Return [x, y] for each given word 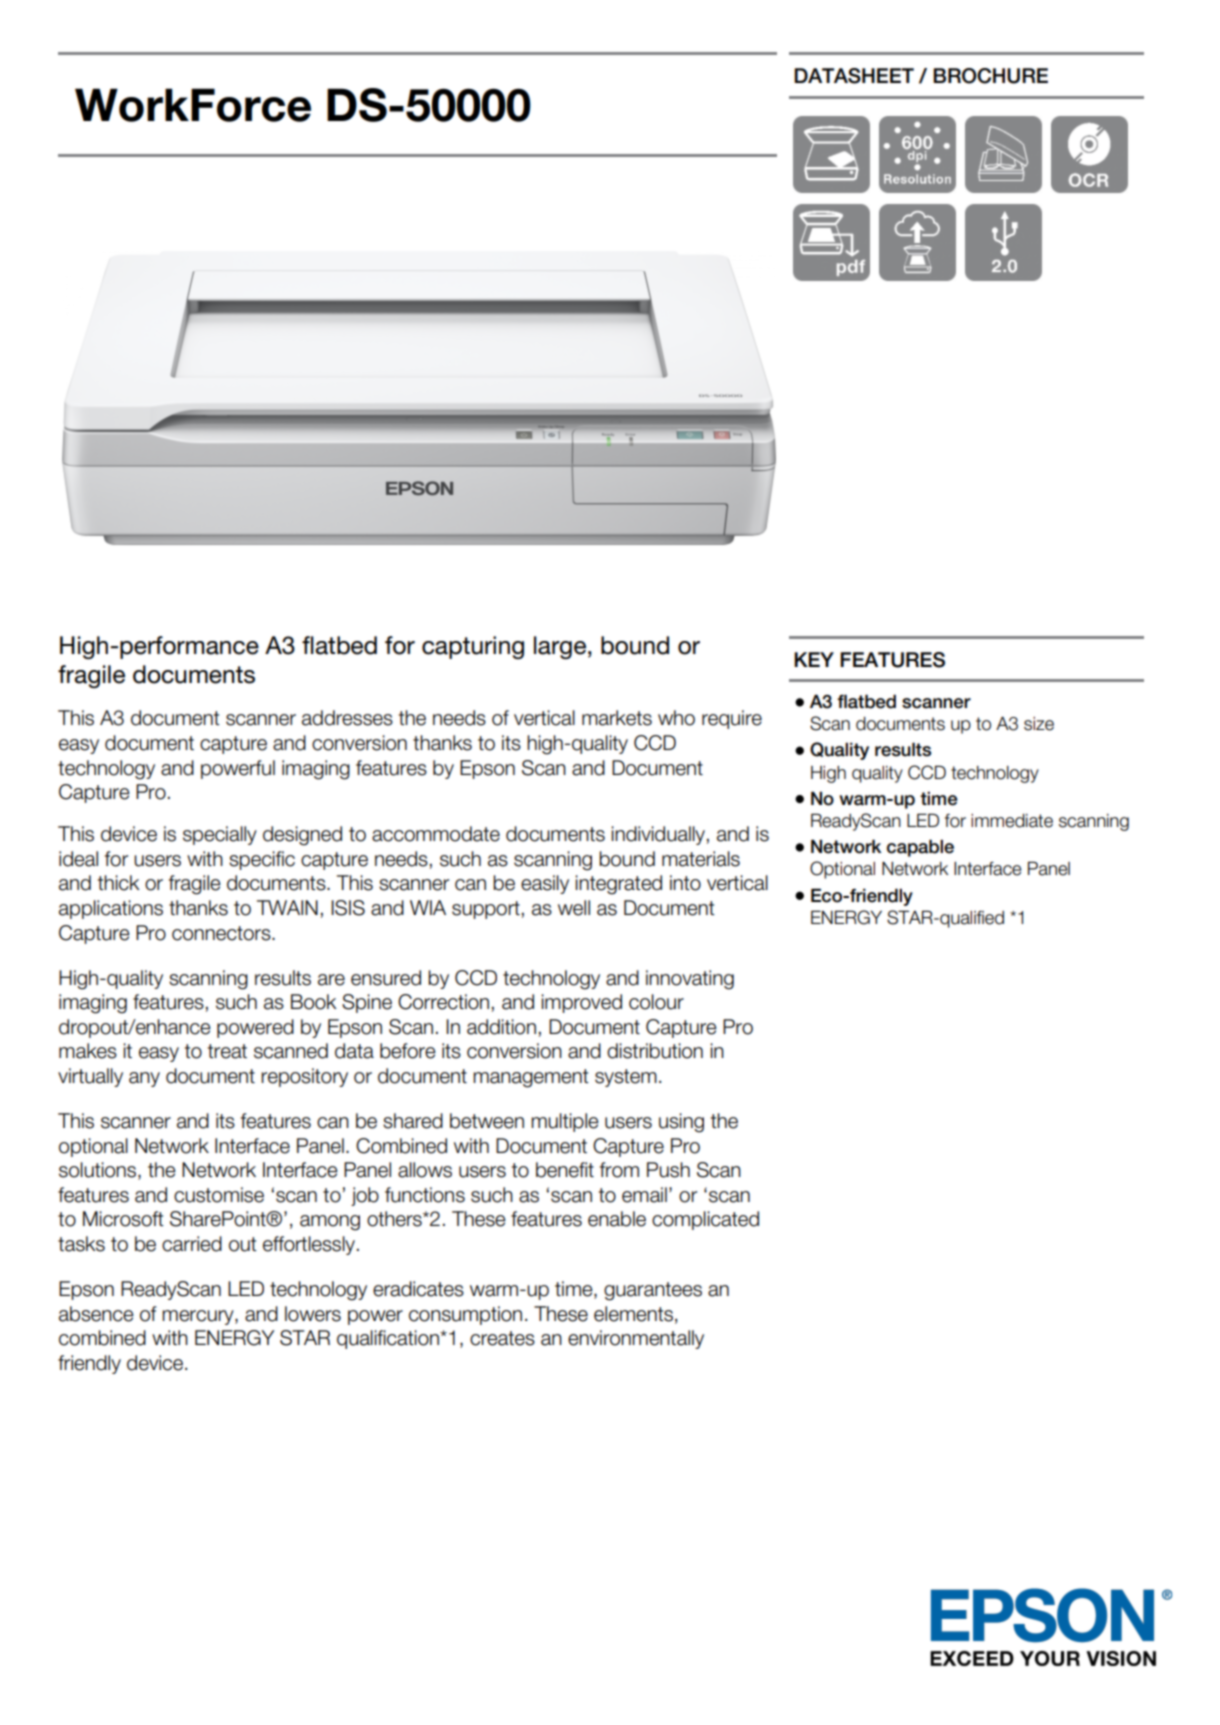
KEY [814, 659]
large [560, 647]
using [681, 1123]
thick [119, 883]
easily [545, 884]
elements [633, 1314]
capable [920, 848]
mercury [199, 1317]
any [144, 1079]
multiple [565, 1122]
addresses [347, 718]
